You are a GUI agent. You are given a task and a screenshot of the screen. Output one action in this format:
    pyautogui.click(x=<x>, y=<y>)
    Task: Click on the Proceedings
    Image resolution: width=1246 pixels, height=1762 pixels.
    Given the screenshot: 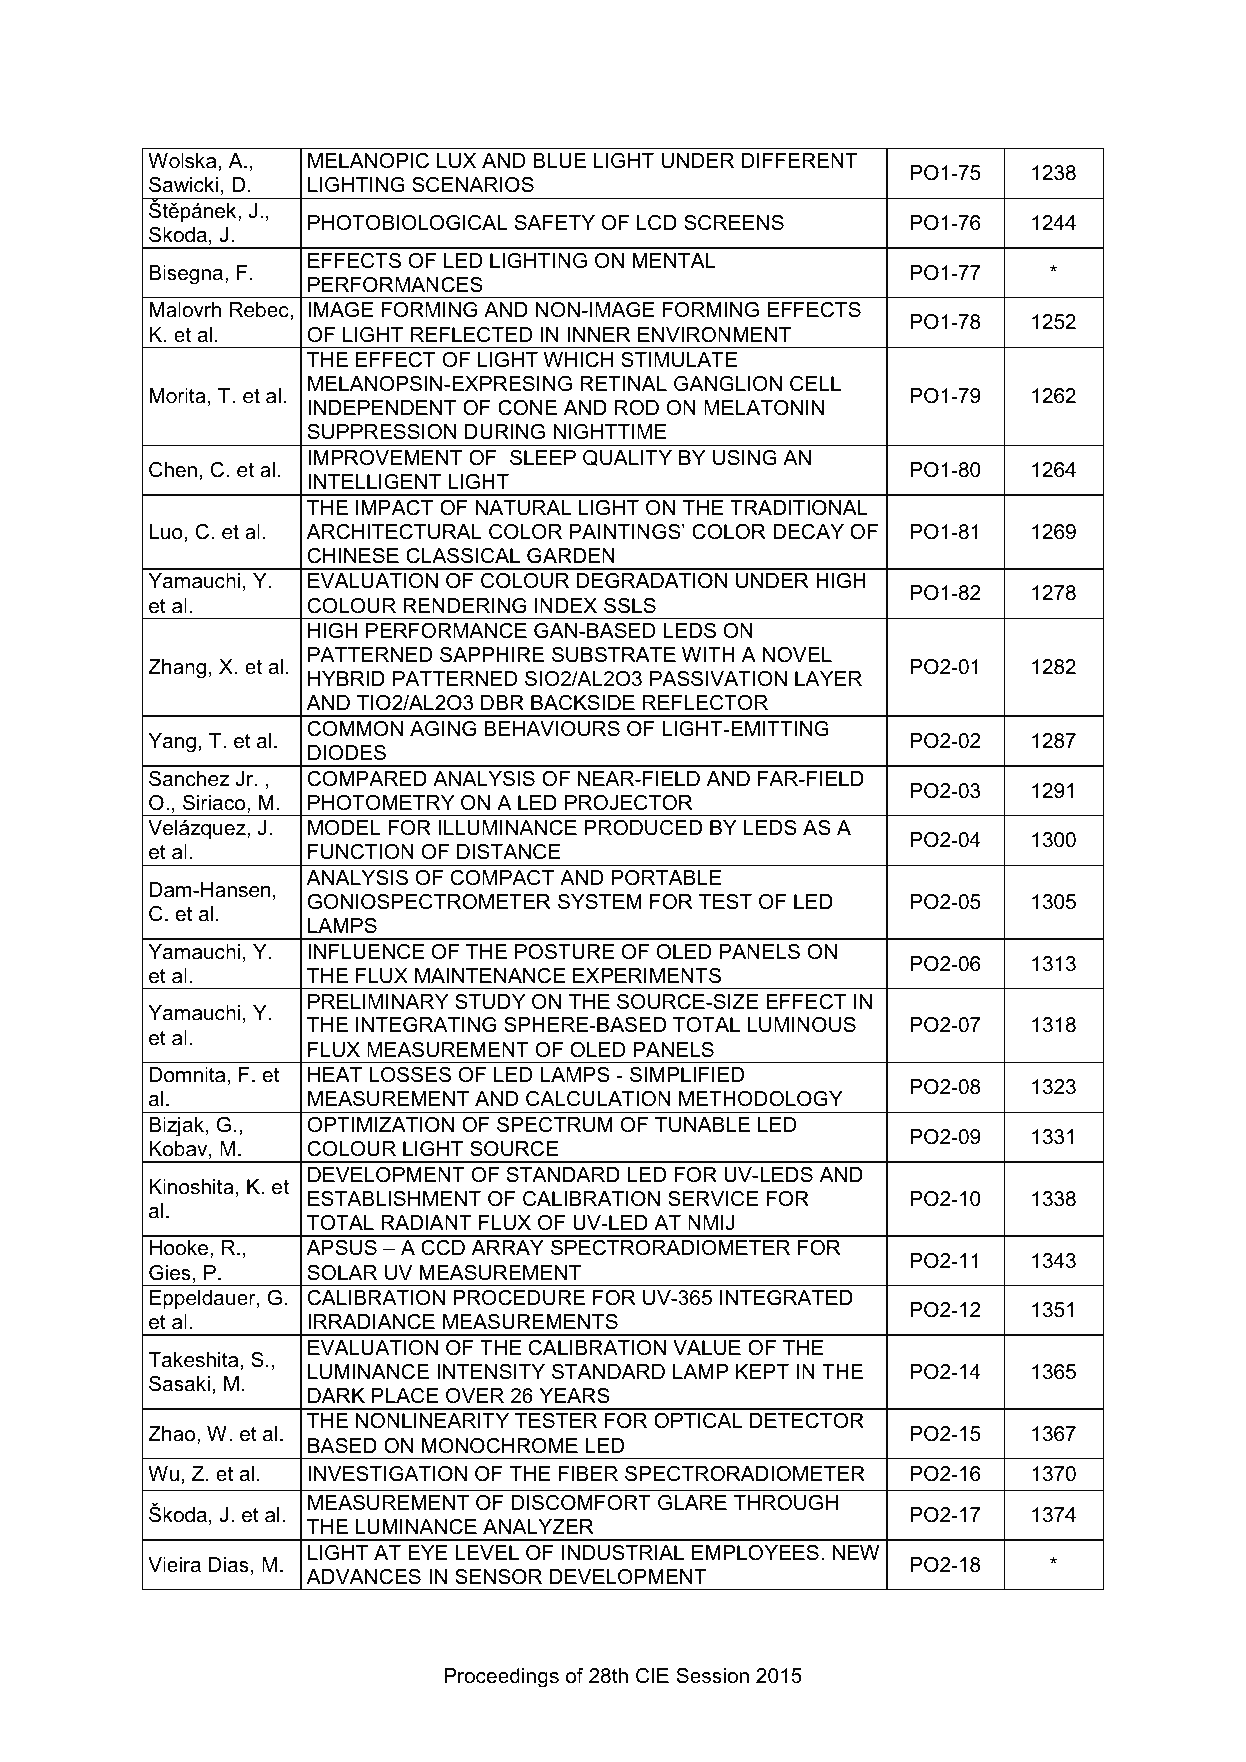 What is the action you would take?
    pyautogui.click(x=502, y=1678)
